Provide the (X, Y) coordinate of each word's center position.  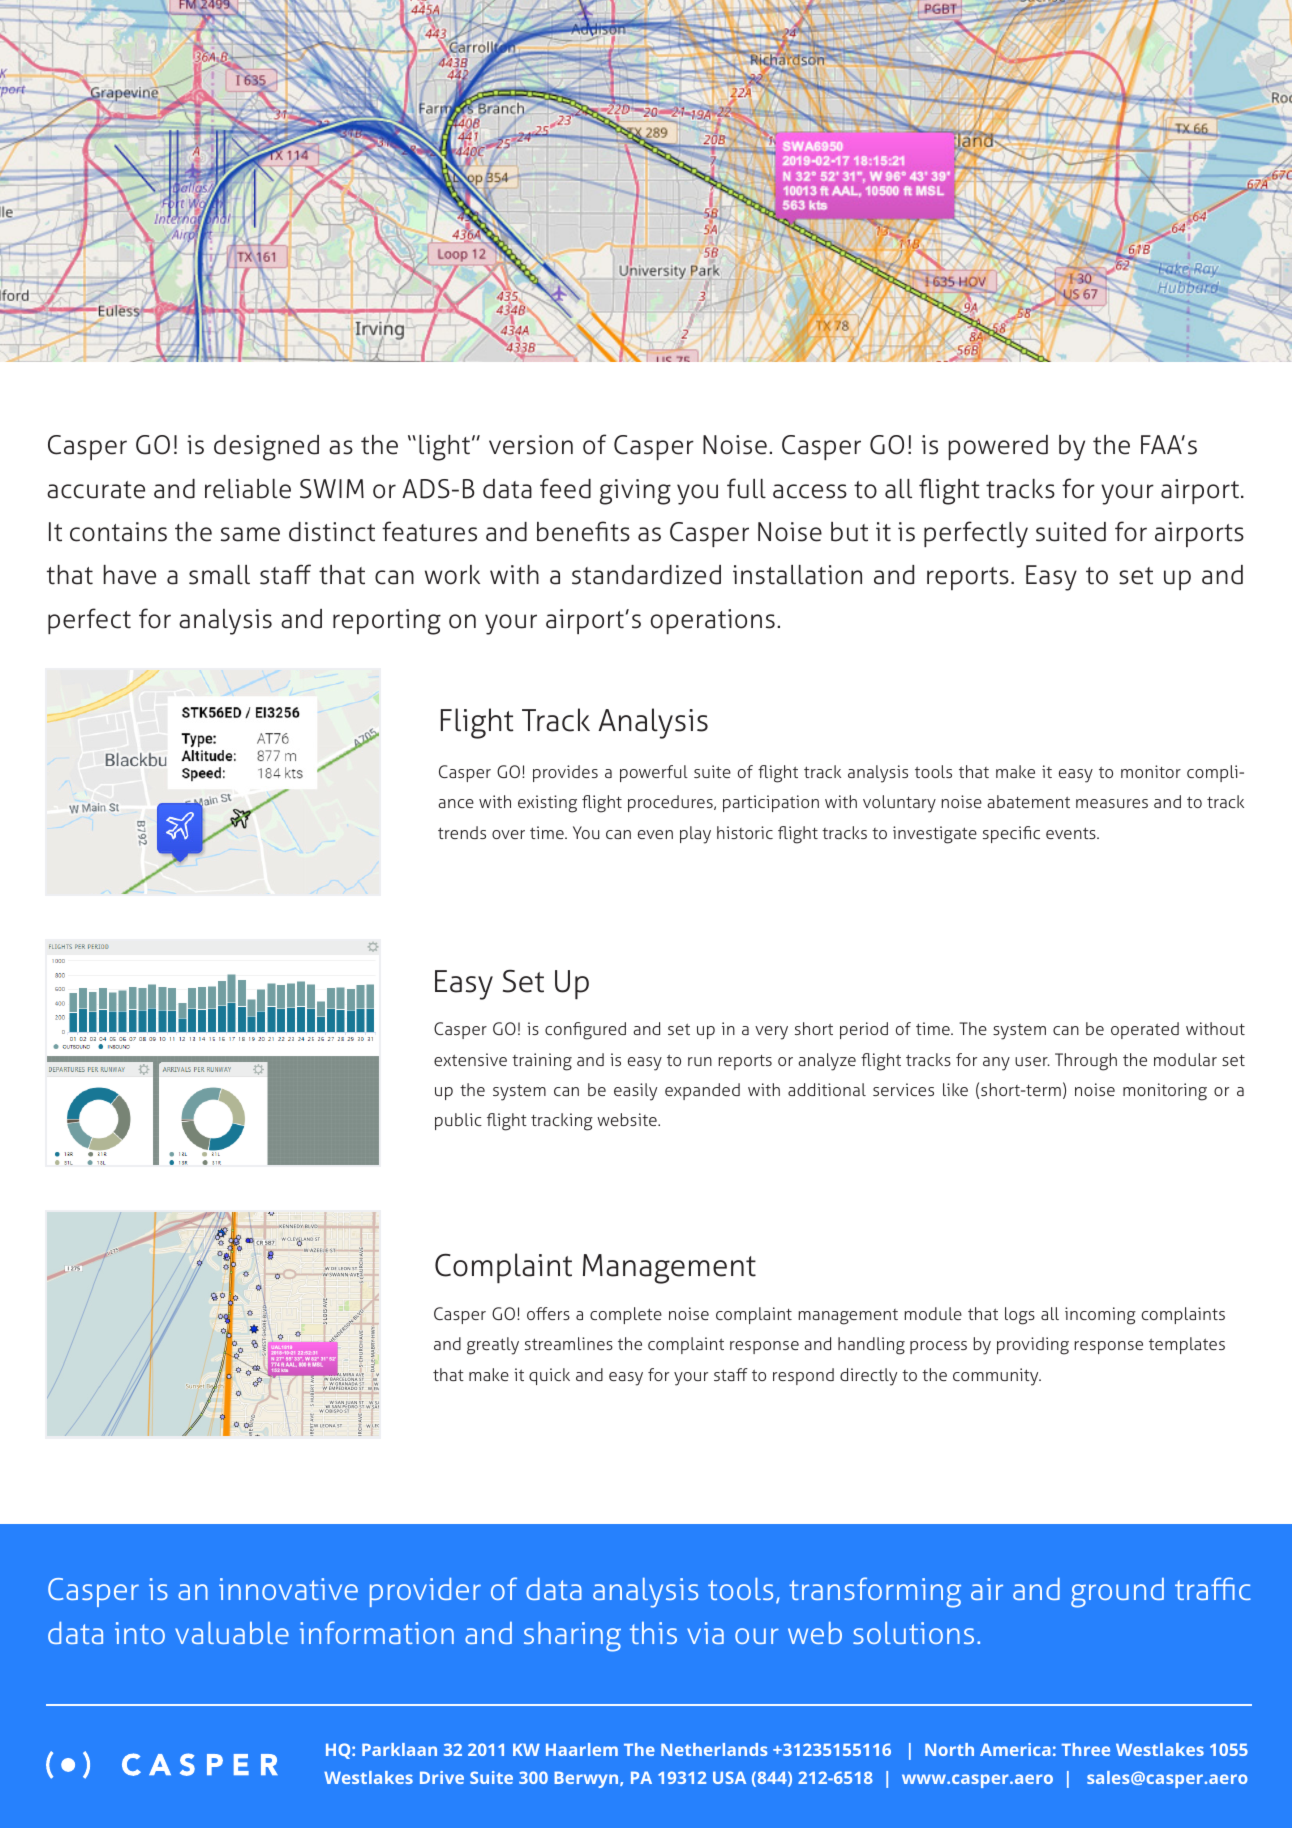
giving (635, 492)
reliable (248, 489)
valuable (232, 1633)
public (458, 1121)
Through (1086, 1062)
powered (998, 447)
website (628, 1119)
